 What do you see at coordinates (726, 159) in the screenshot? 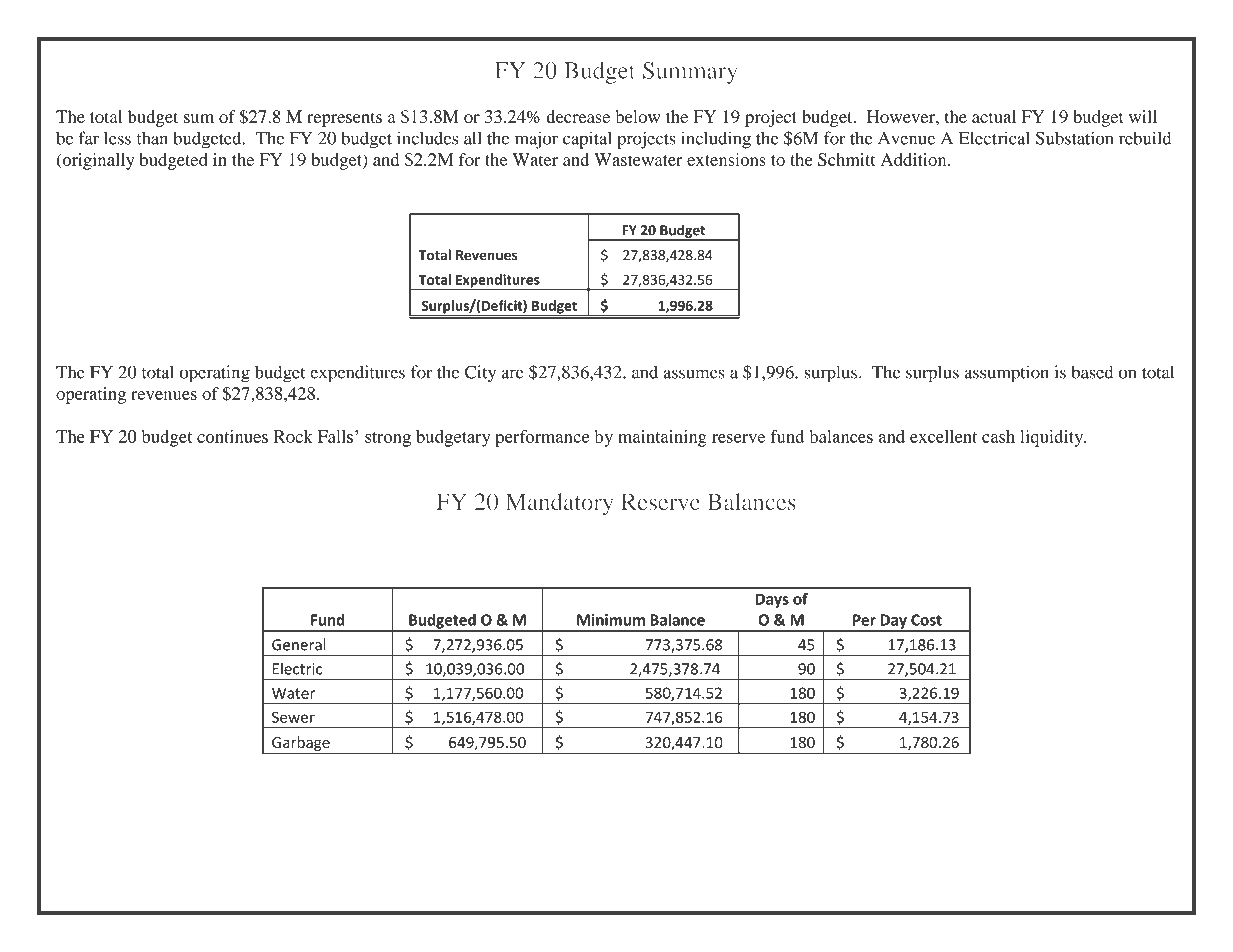
I see `extensions` at bounding box center [726, 159].
